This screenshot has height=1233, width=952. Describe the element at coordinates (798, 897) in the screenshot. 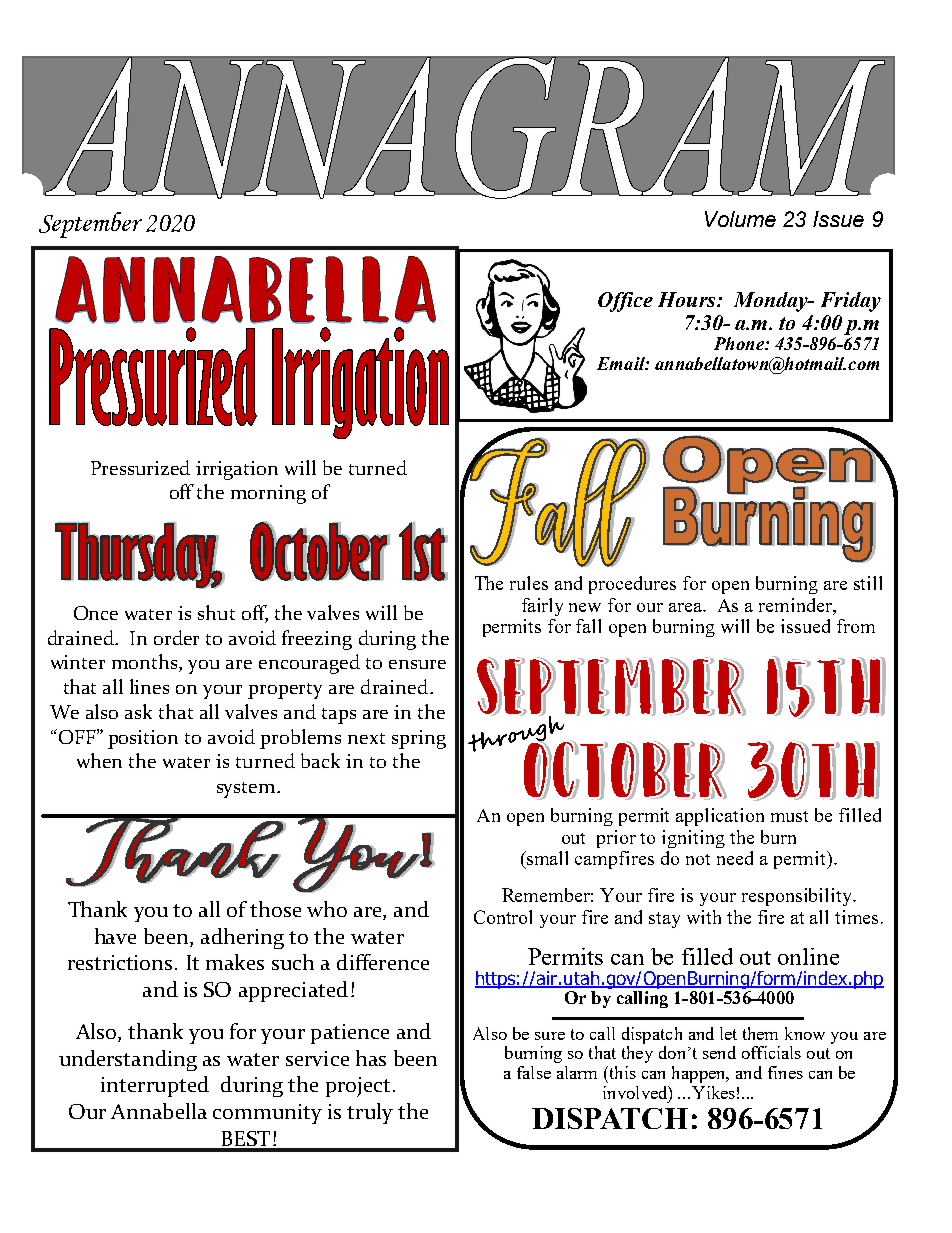

I see `responsibility` at that location.
